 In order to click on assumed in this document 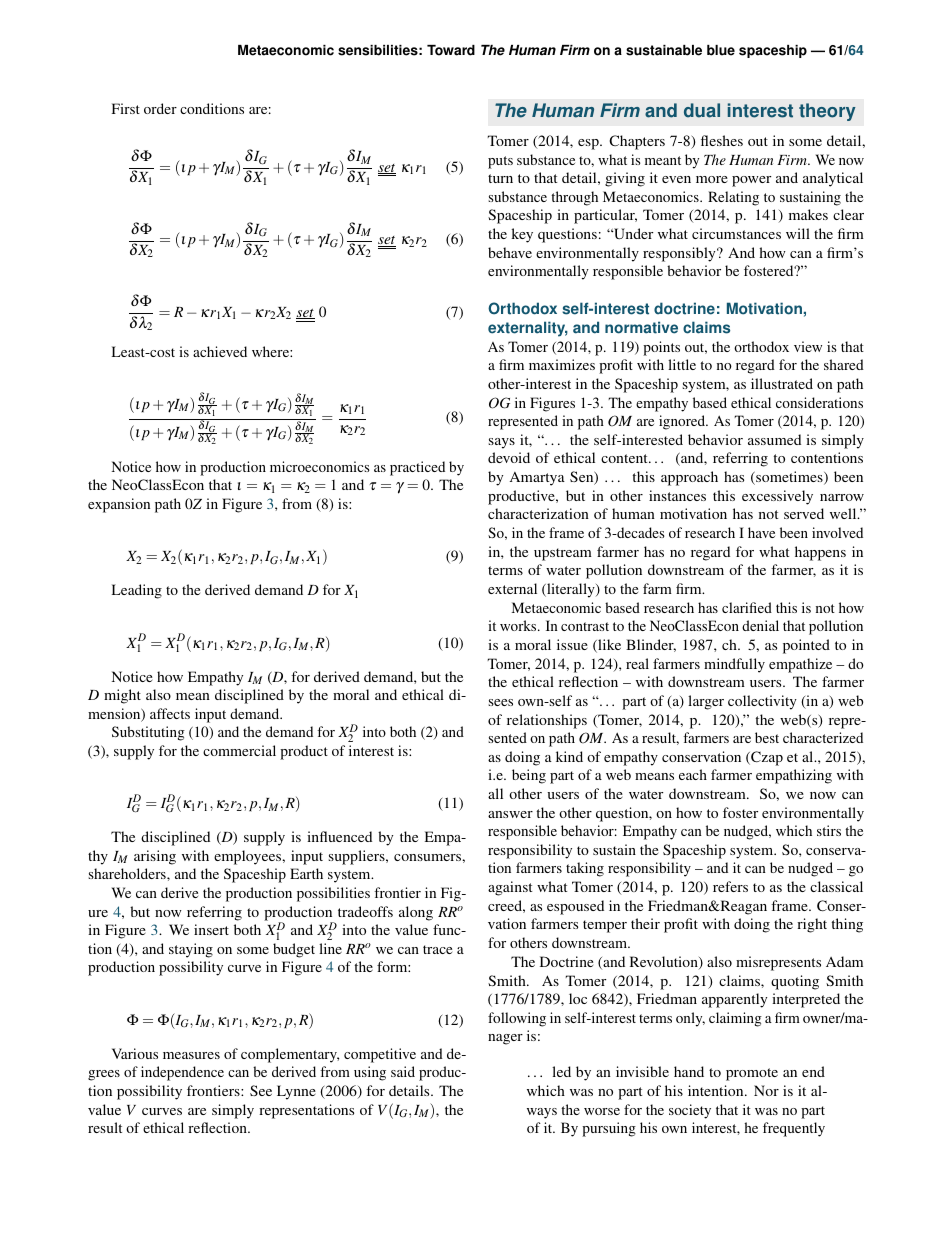, I will do `click(774, 439)`.
